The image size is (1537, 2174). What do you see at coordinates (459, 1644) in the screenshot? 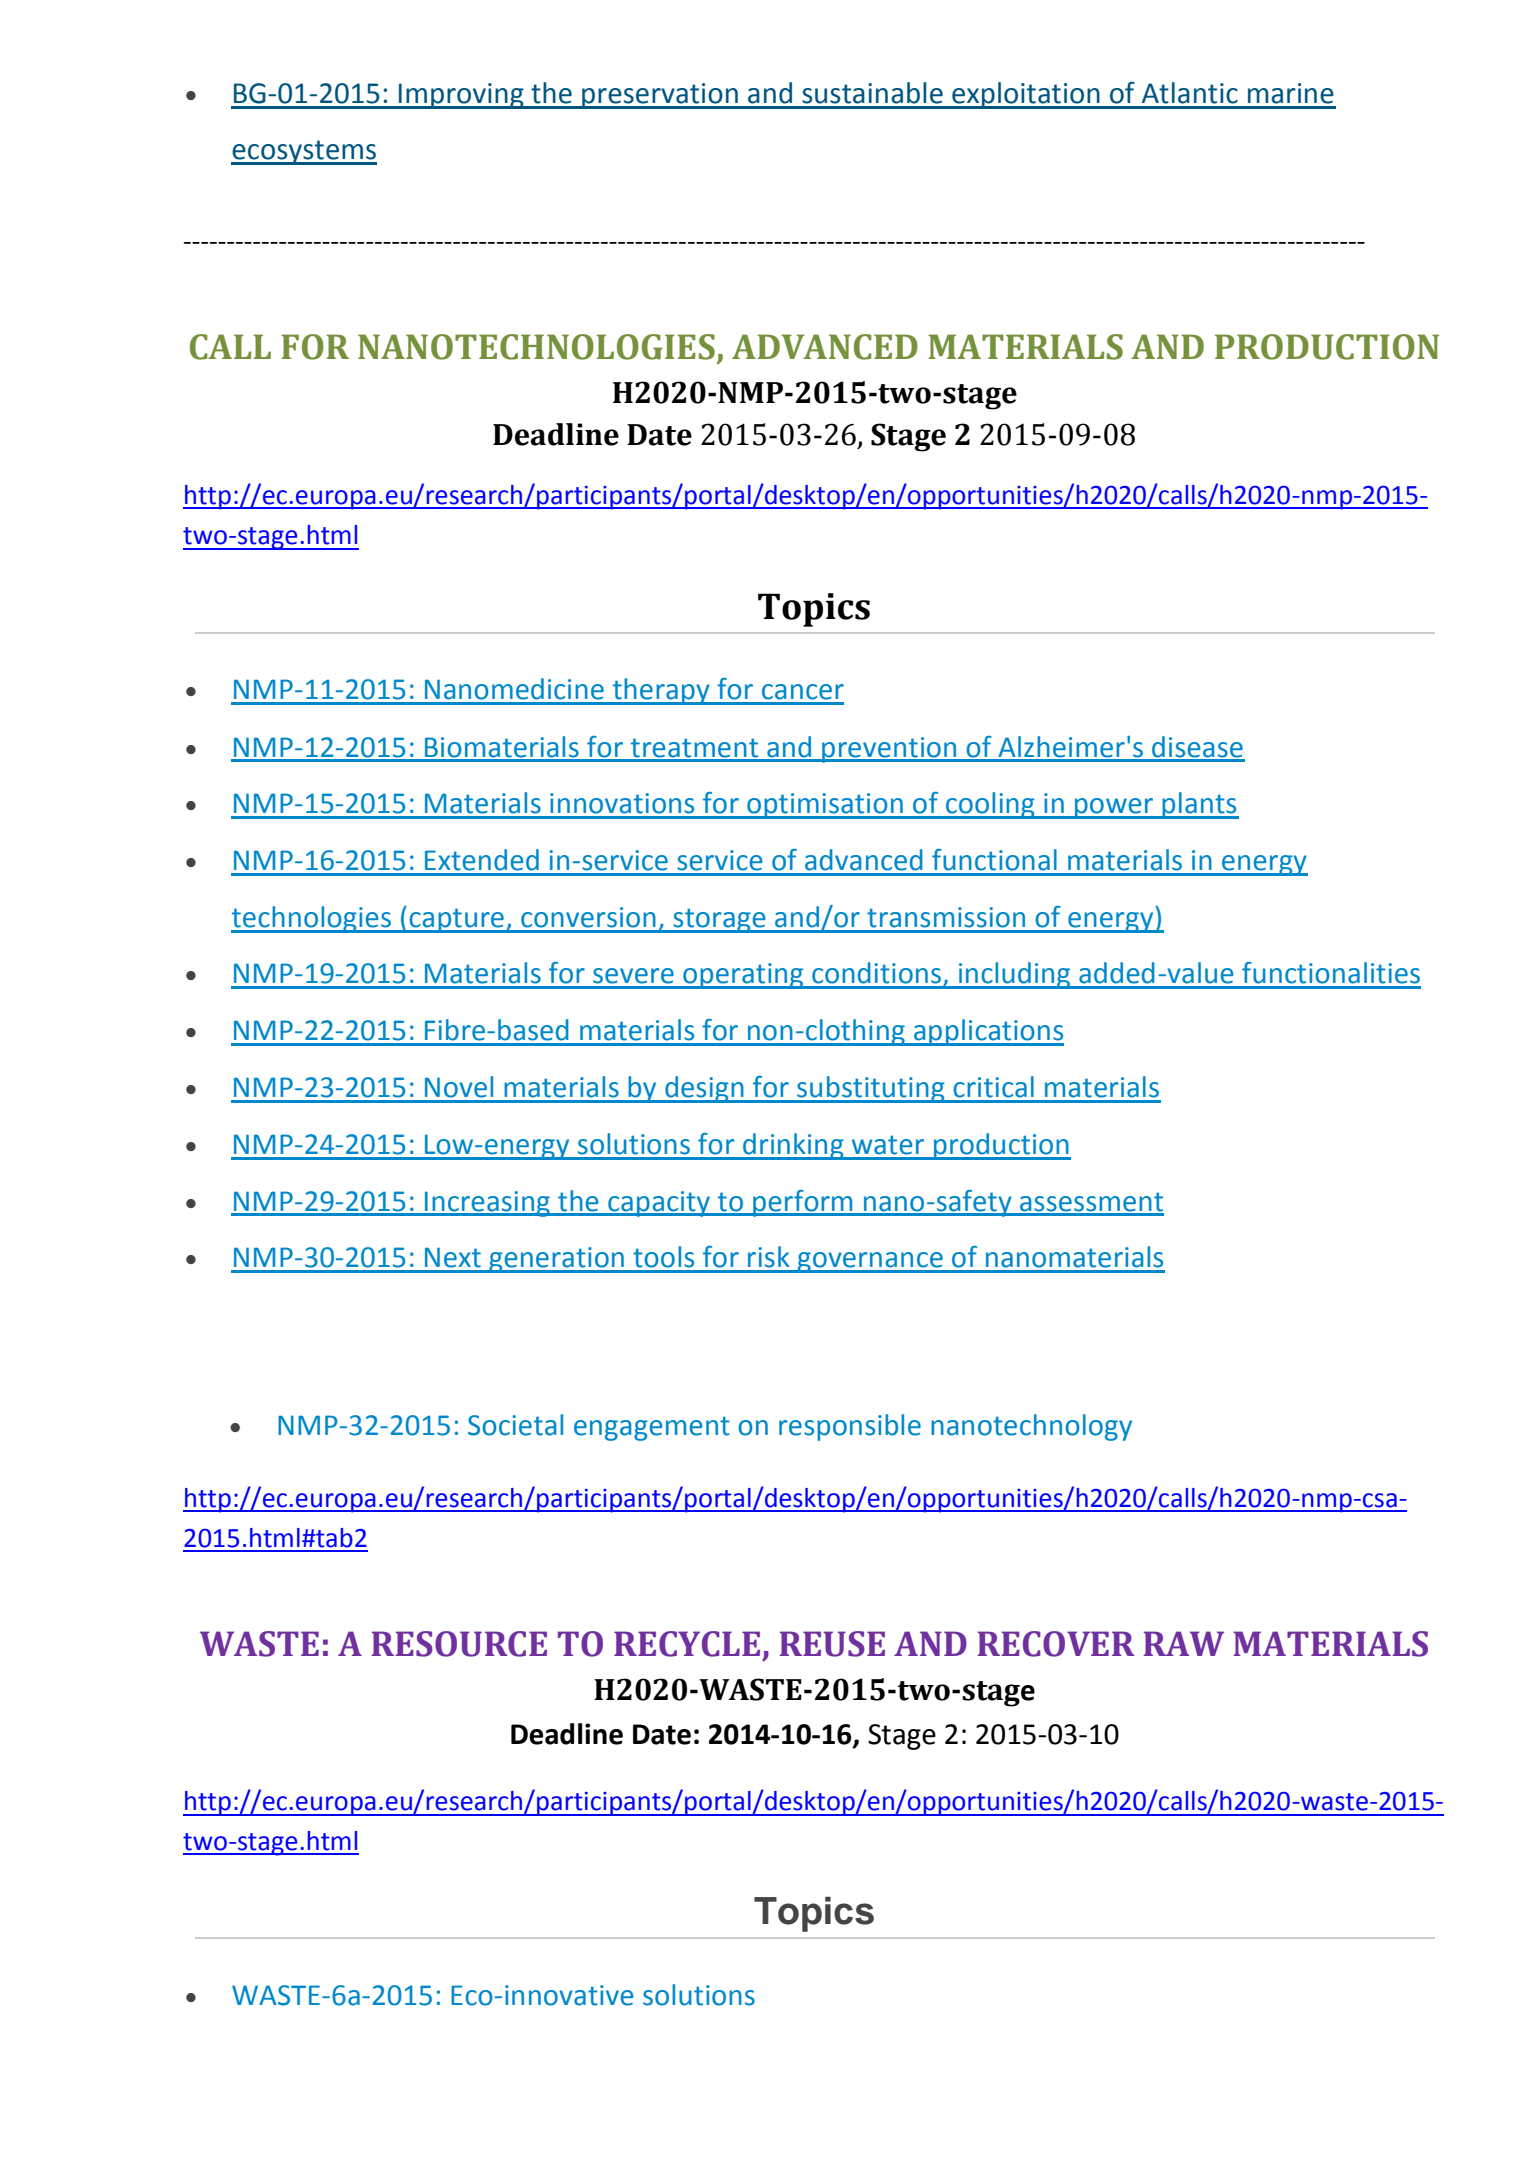
I see `RESOURCE` at bounding box center [459, 1644].
